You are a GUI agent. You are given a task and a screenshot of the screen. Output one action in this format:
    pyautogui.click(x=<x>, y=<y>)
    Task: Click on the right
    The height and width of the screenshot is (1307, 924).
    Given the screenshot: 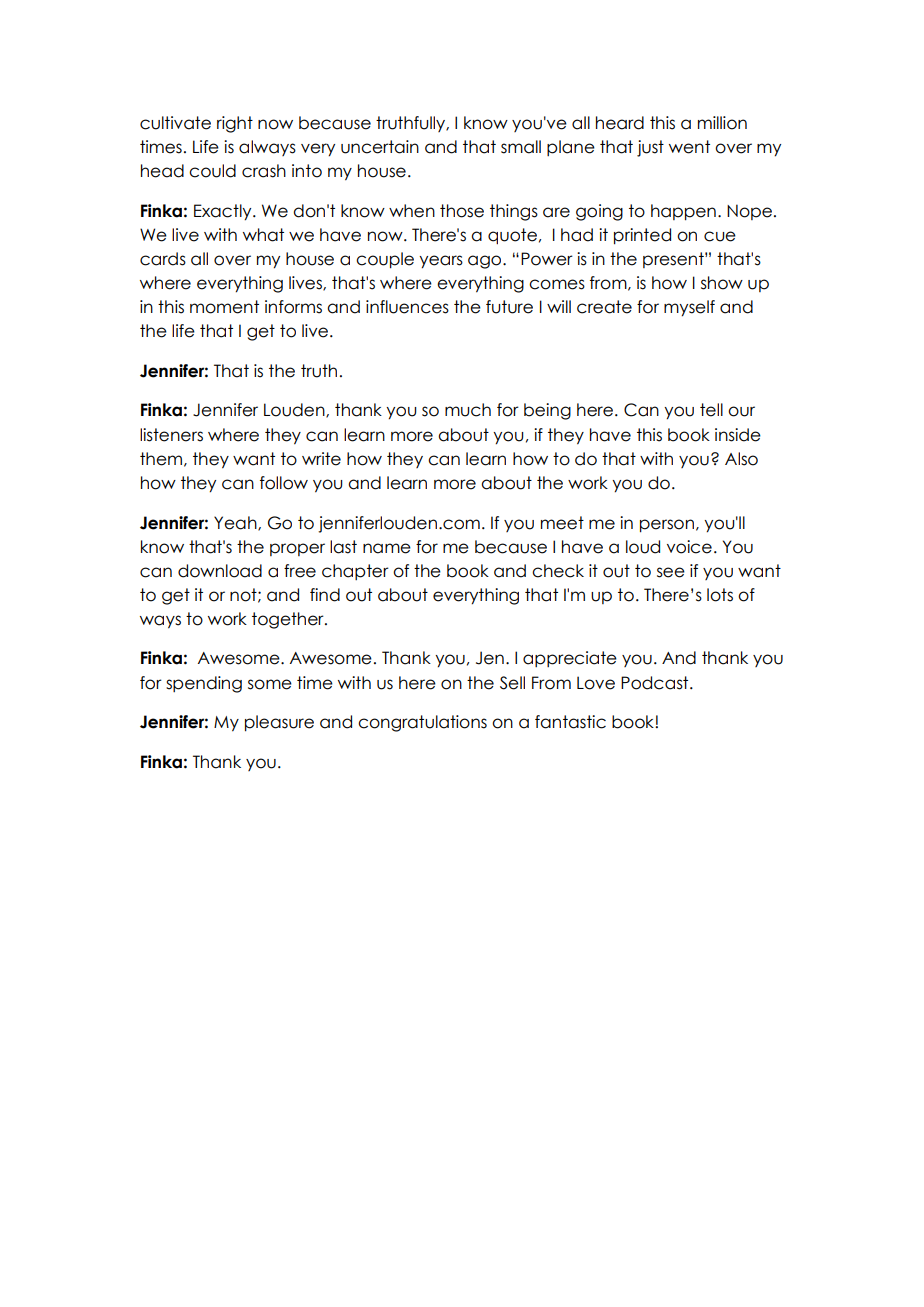 What is the action you would take?
    pyautogui.click(x=235, y=124)
